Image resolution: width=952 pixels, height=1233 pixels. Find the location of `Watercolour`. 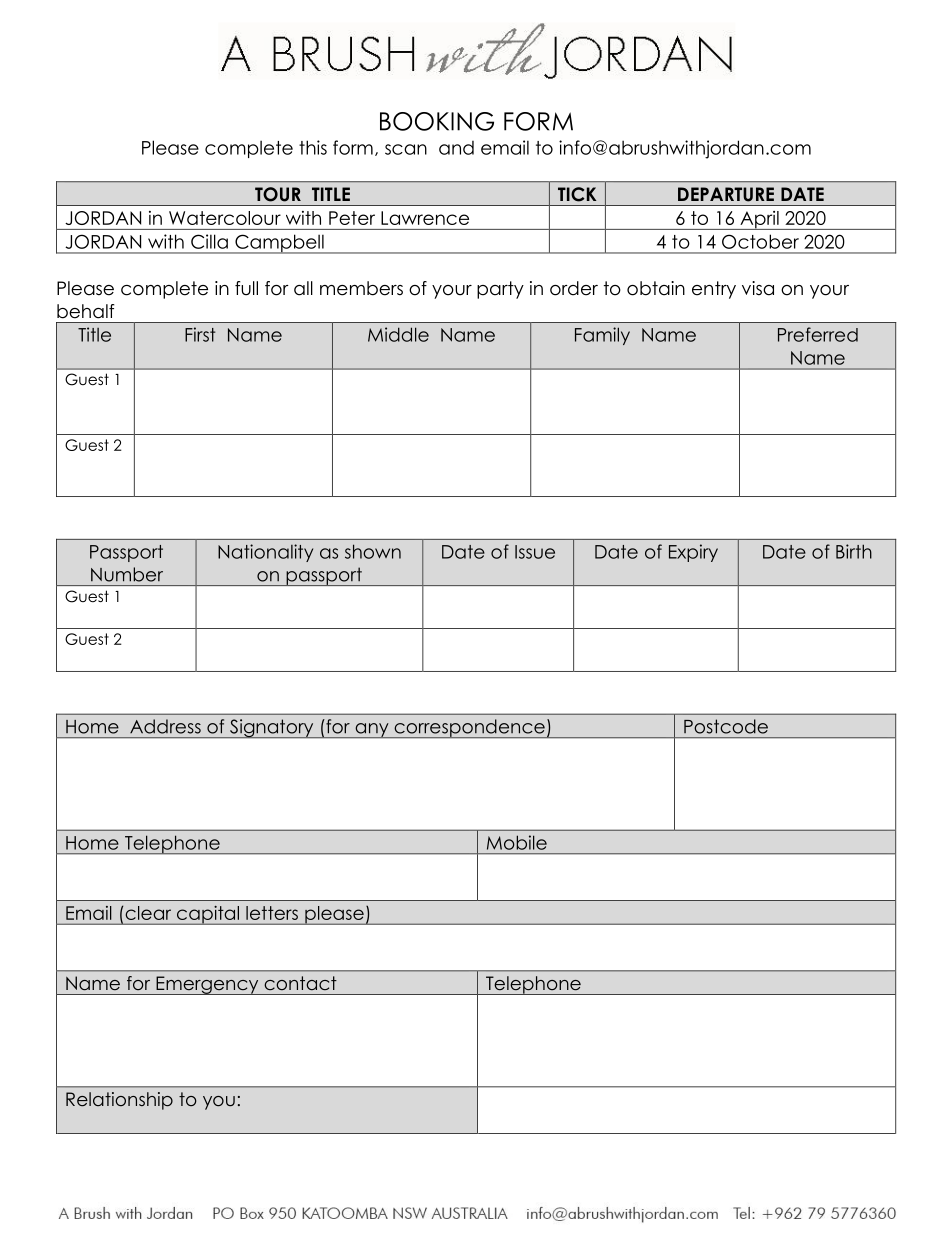

Watercolour is located at coordinates (225, 218).
